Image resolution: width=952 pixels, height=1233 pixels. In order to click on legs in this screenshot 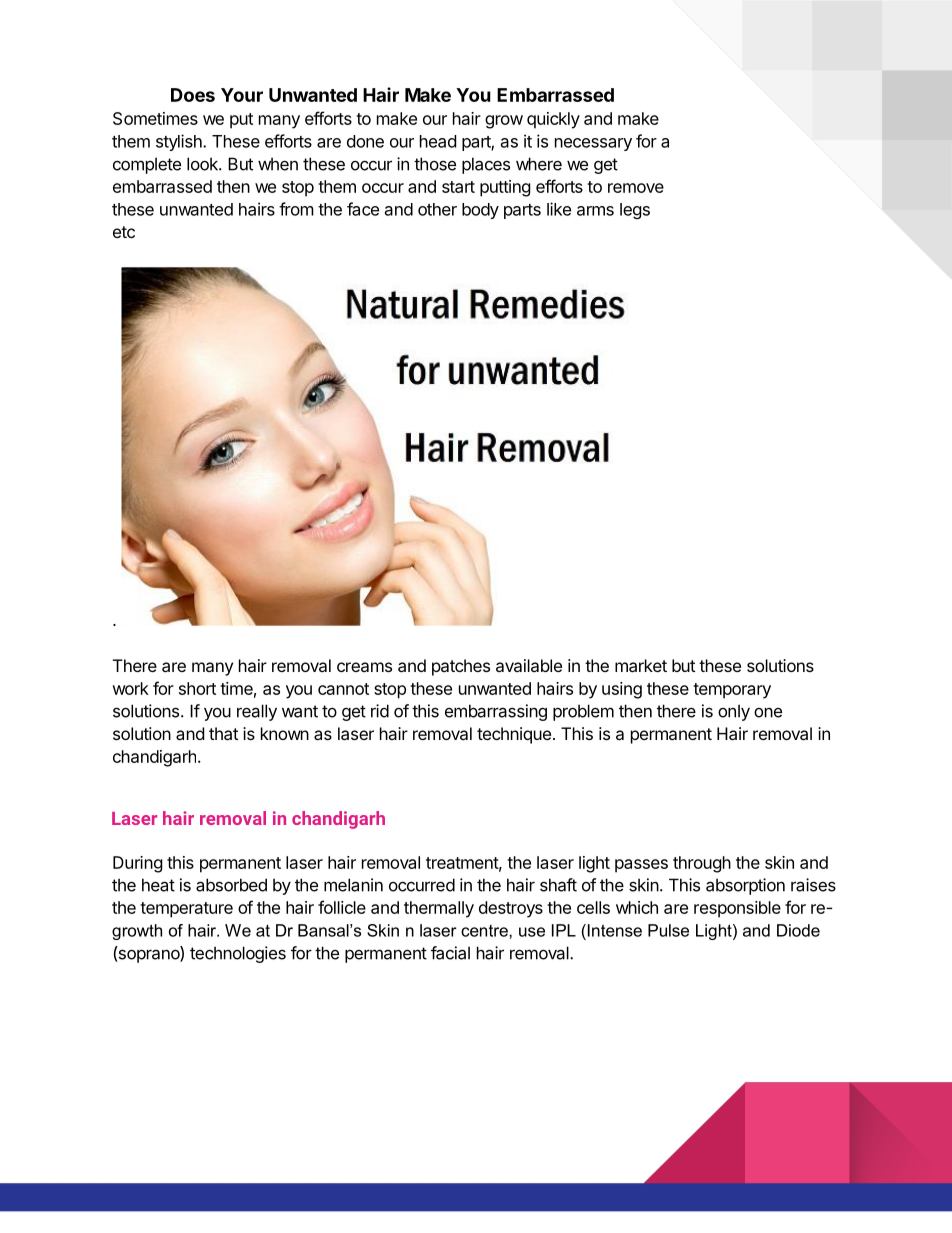, I will do `click(635, 211)`.
